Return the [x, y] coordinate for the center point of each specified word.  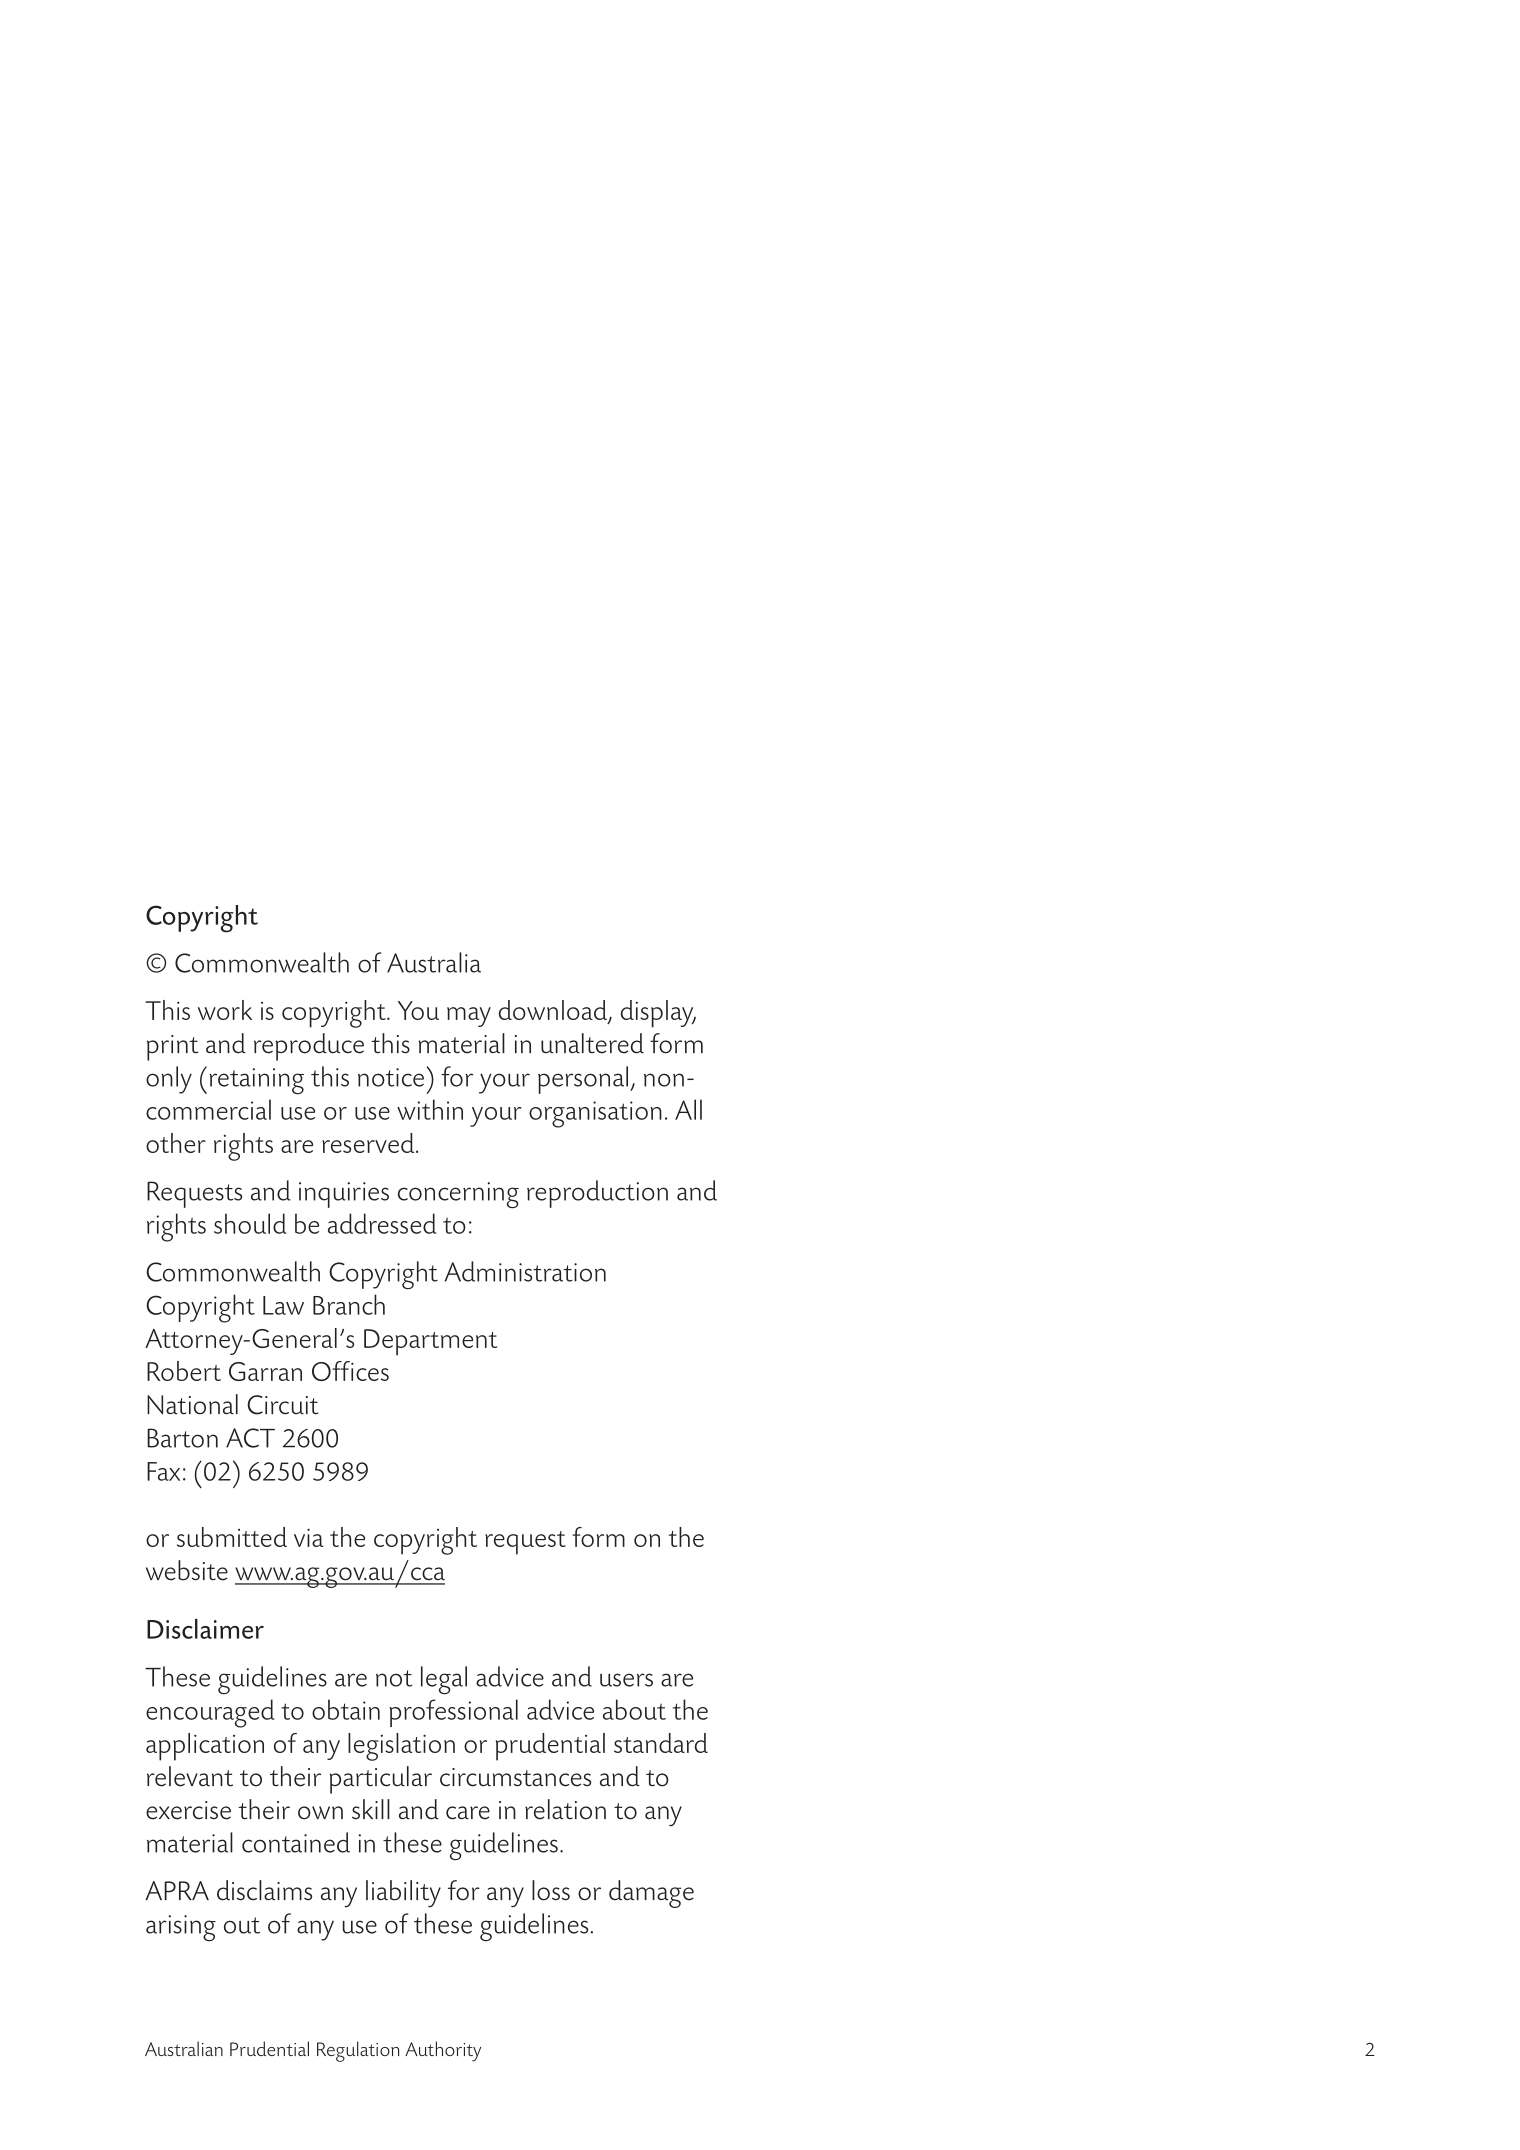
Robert [184, 1371]
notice [392, 1077]
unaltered [592, 1043]
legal [444, 1680]
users [626, 1680]
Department [430, 1342]
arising [181, 1928]
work [225, 1010]
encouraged [210, 1713]
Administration [525, 1271]
